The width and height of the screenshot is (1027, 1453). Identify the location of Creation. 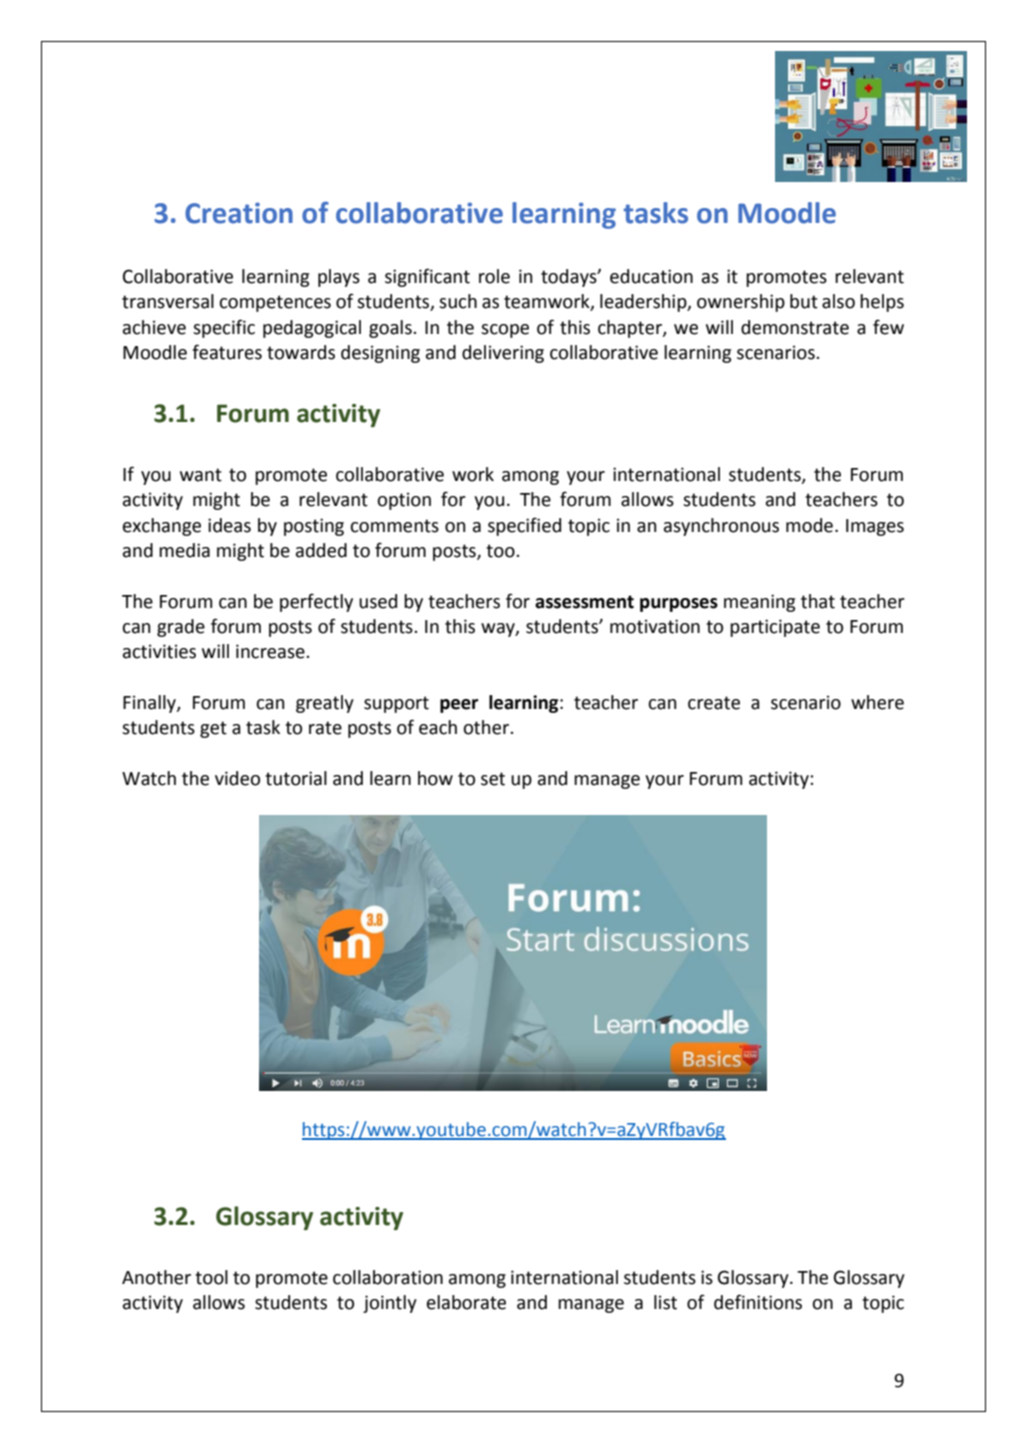
(239, 213).
